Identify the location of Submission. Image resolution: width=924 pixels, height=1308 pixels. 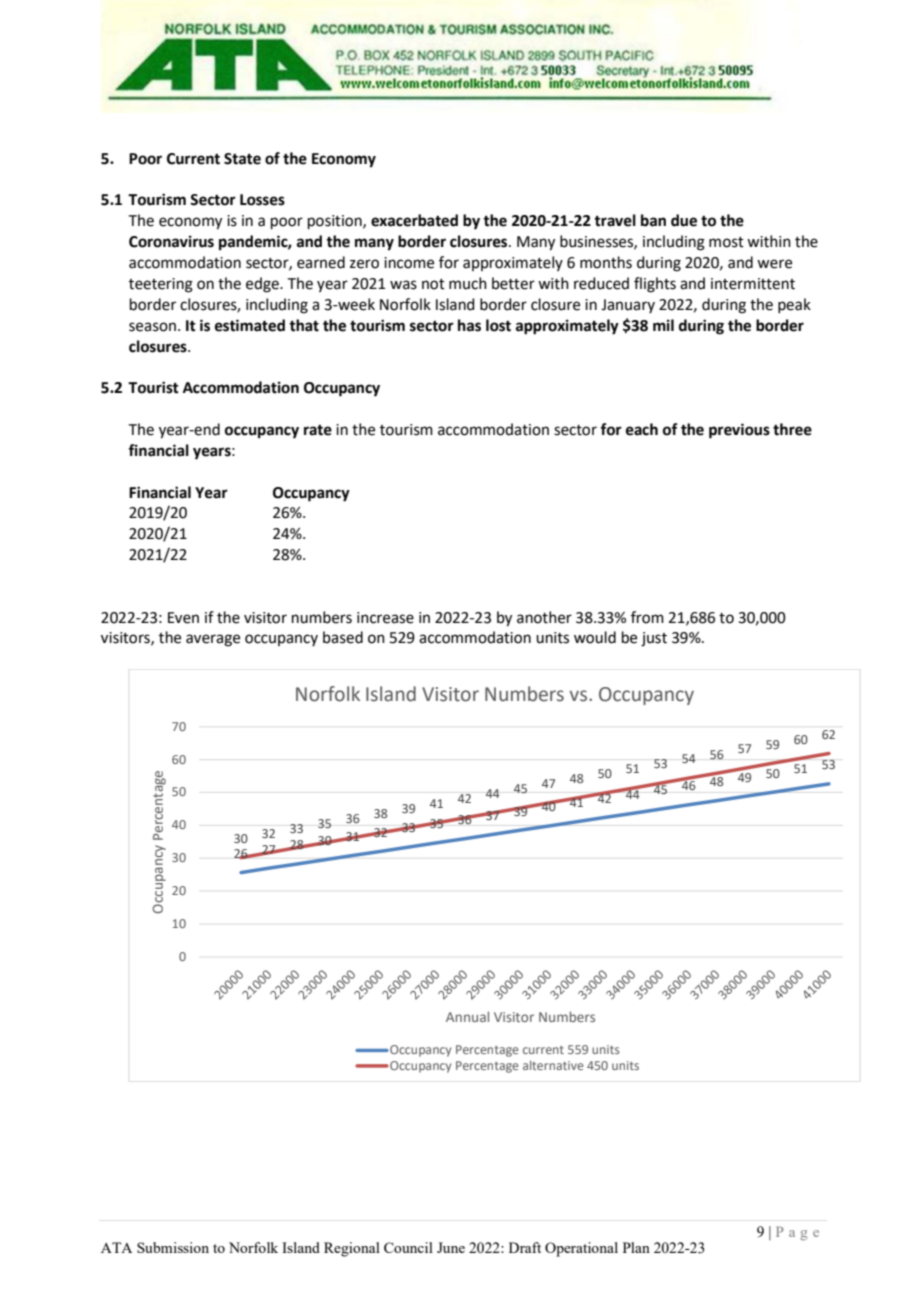
(173, 1247).
